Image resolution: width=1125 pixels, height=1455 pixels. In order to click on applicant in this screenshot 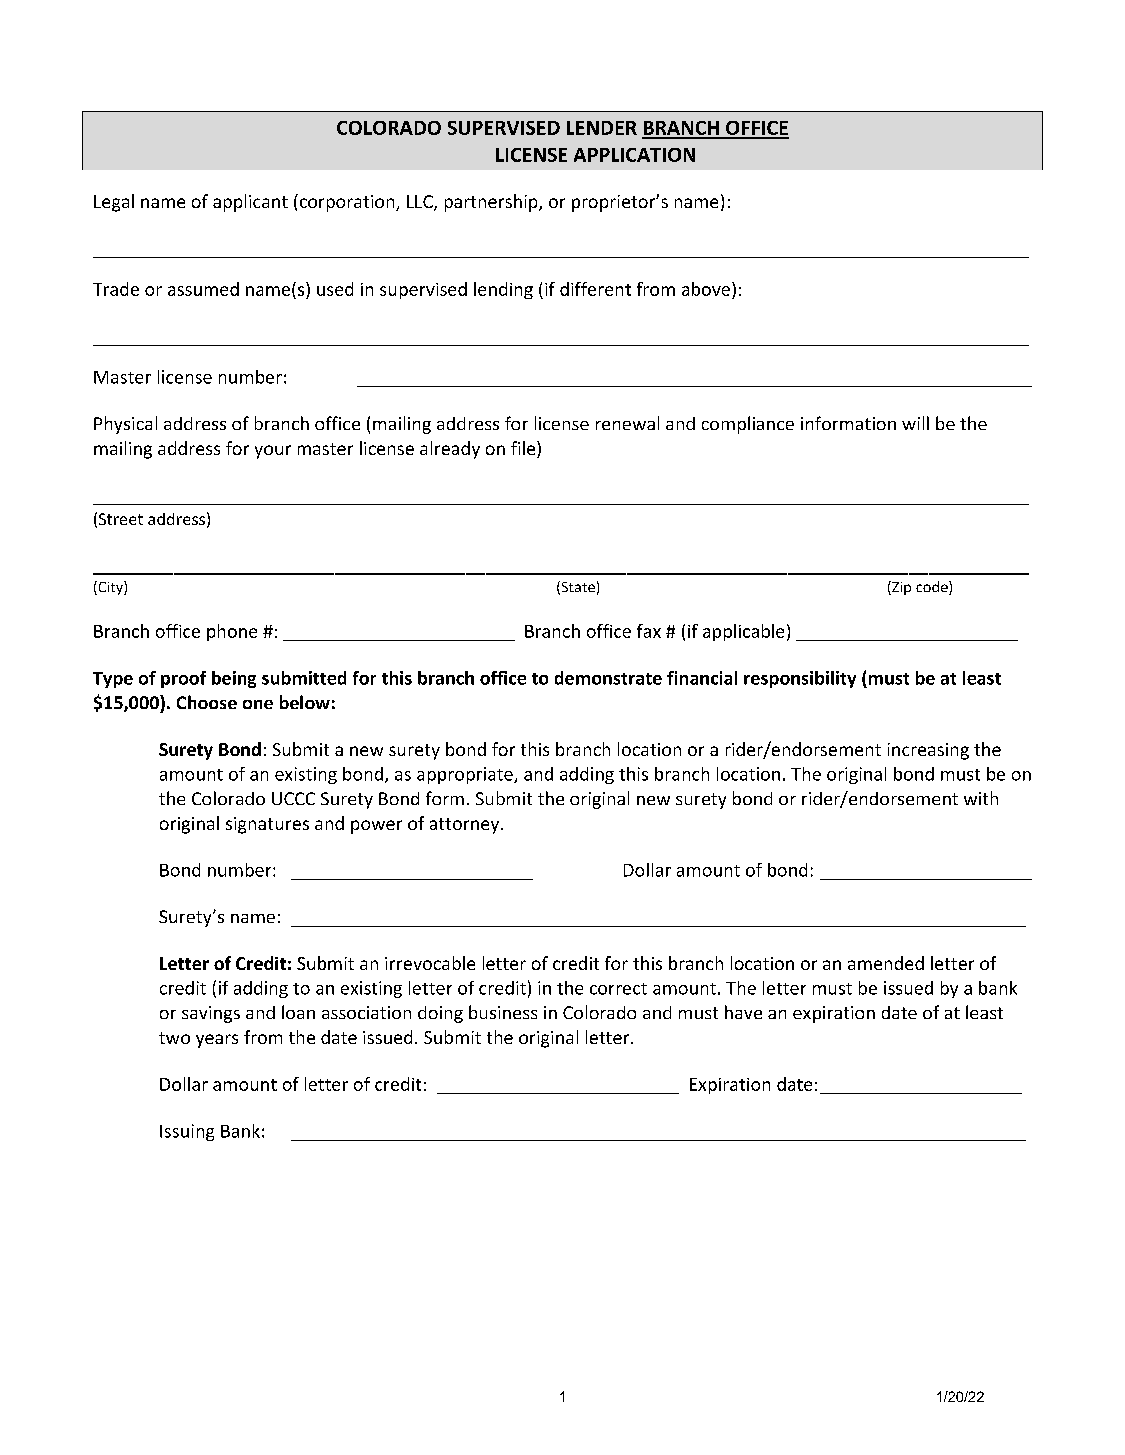, I will do `click(250, 203)`.
